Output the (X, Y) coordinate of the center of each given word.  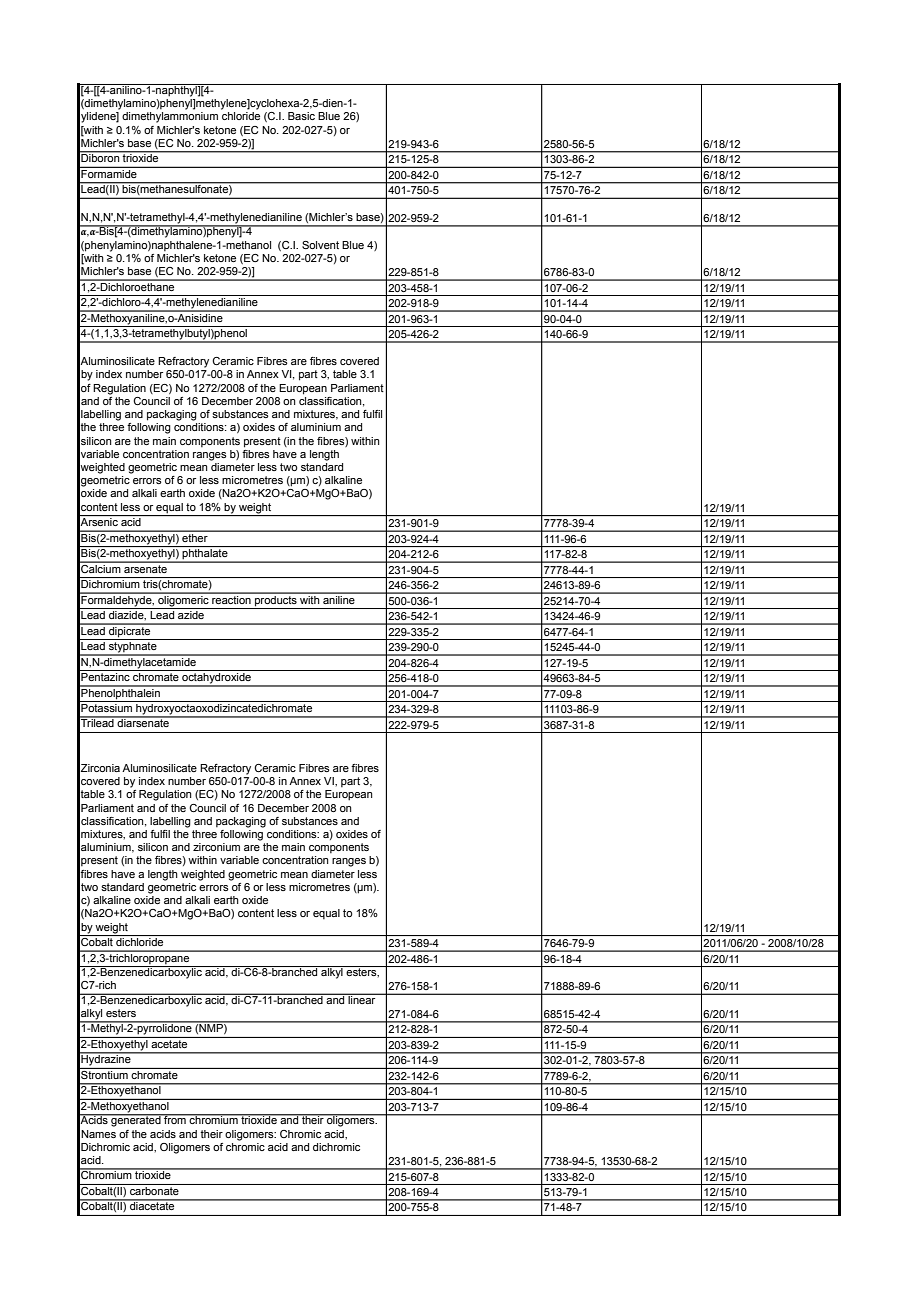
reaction (231, 598)
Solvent (320, 245)
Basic (301, 116)
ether (195, 536)
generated (136, 1120)
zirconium (216, 847)
